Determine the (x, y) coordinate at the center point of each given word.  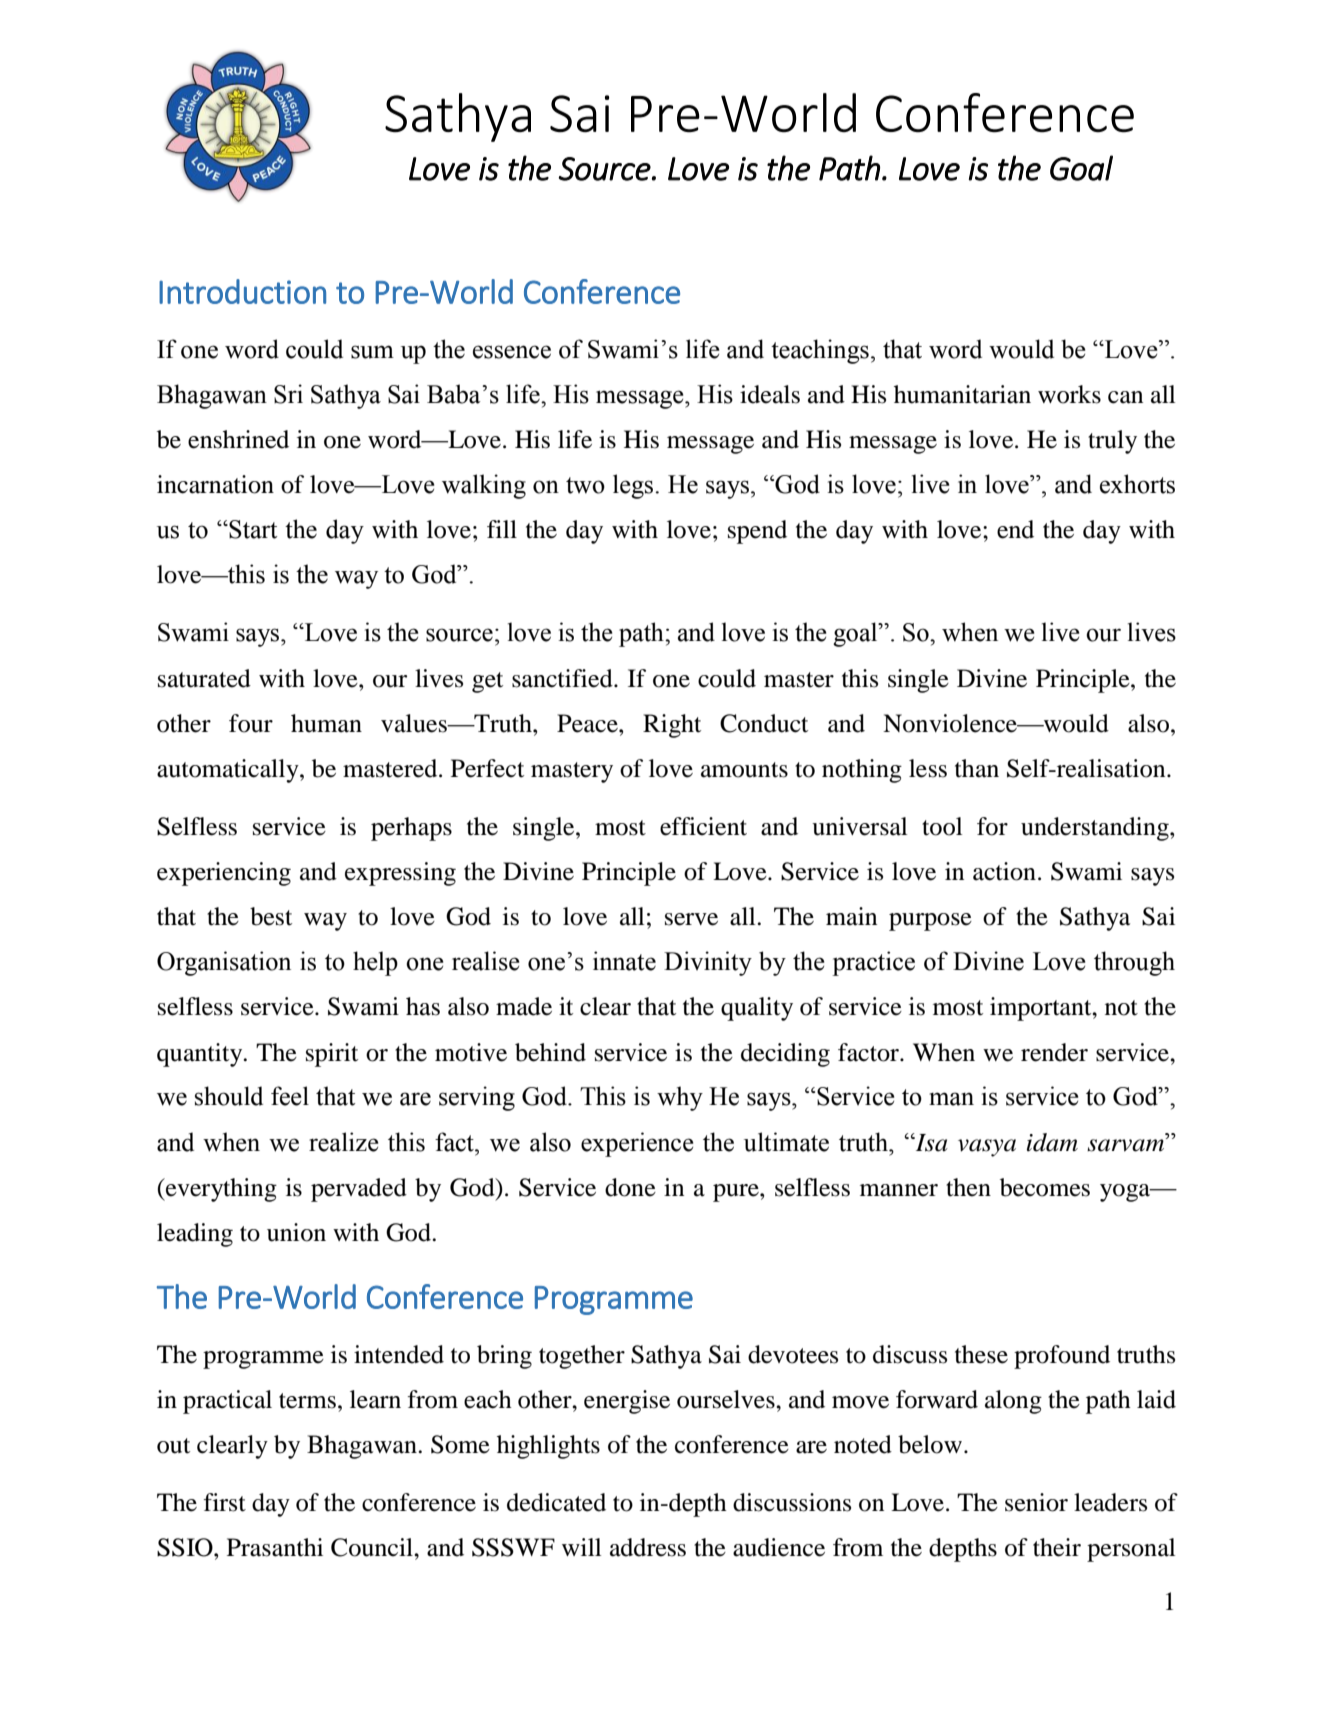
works (1069, 394)
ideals (770, 394)
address (648, 1547)
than (977, 768)
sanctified (563, 678)
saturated (204, 678)
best (271, 916)
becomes (1045, 1187)
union (296, 1232)
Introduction (242, 291)
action (1004, 871)
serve (691, 919)
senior (1036, 1502)
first (224, 1502)
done (630, 1187)
